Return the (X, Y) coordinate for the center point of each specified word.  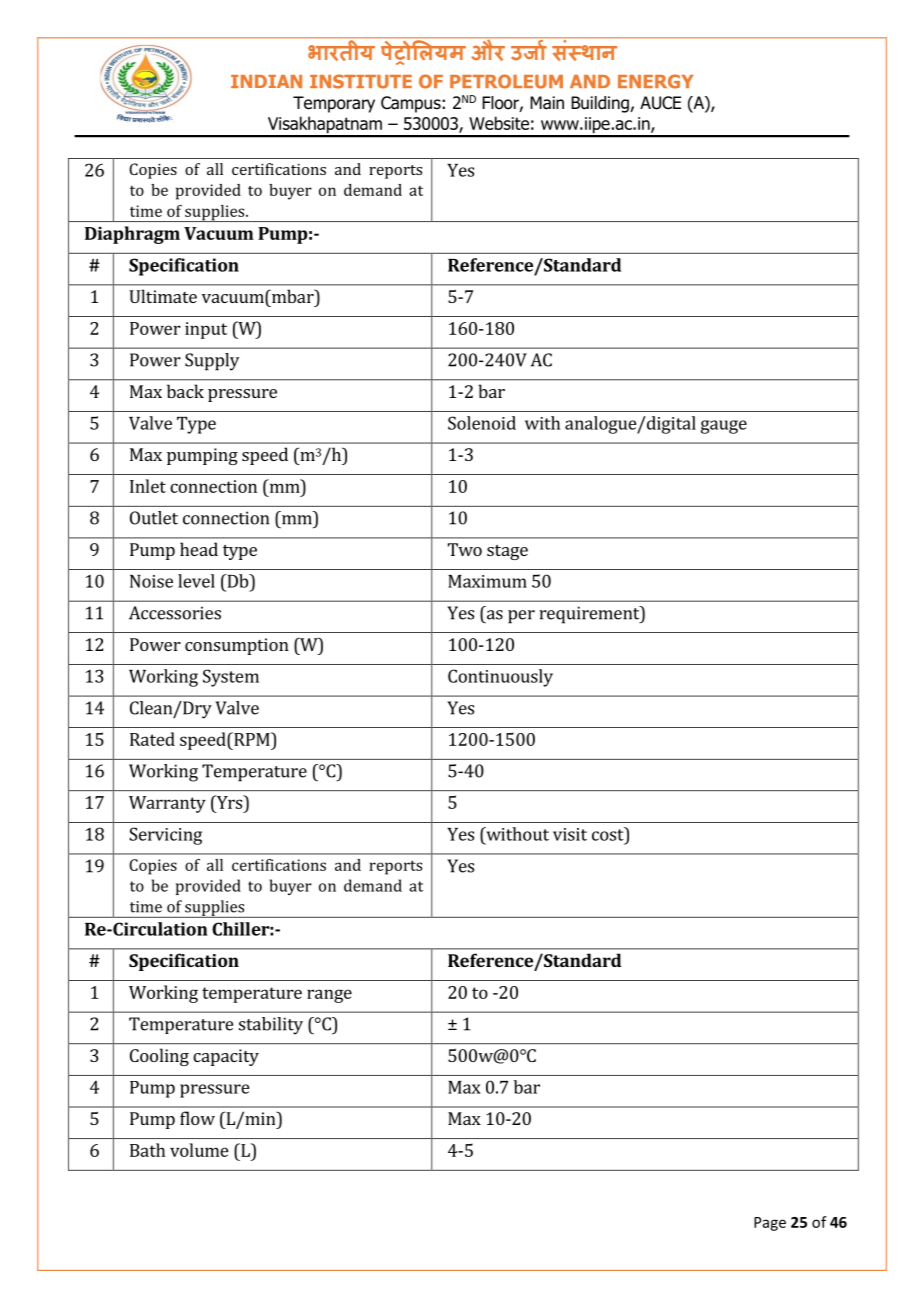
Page (770, 1224)
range (329, 996)
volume (199, 1150)
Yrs (229, 802)
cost (609, 834)
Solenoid (482, 423)
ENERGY (656, 81)
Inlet (148, 486)
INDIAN (266, 81)
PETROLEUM (506, 81)
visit (570, 834)
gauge (724, 427)
